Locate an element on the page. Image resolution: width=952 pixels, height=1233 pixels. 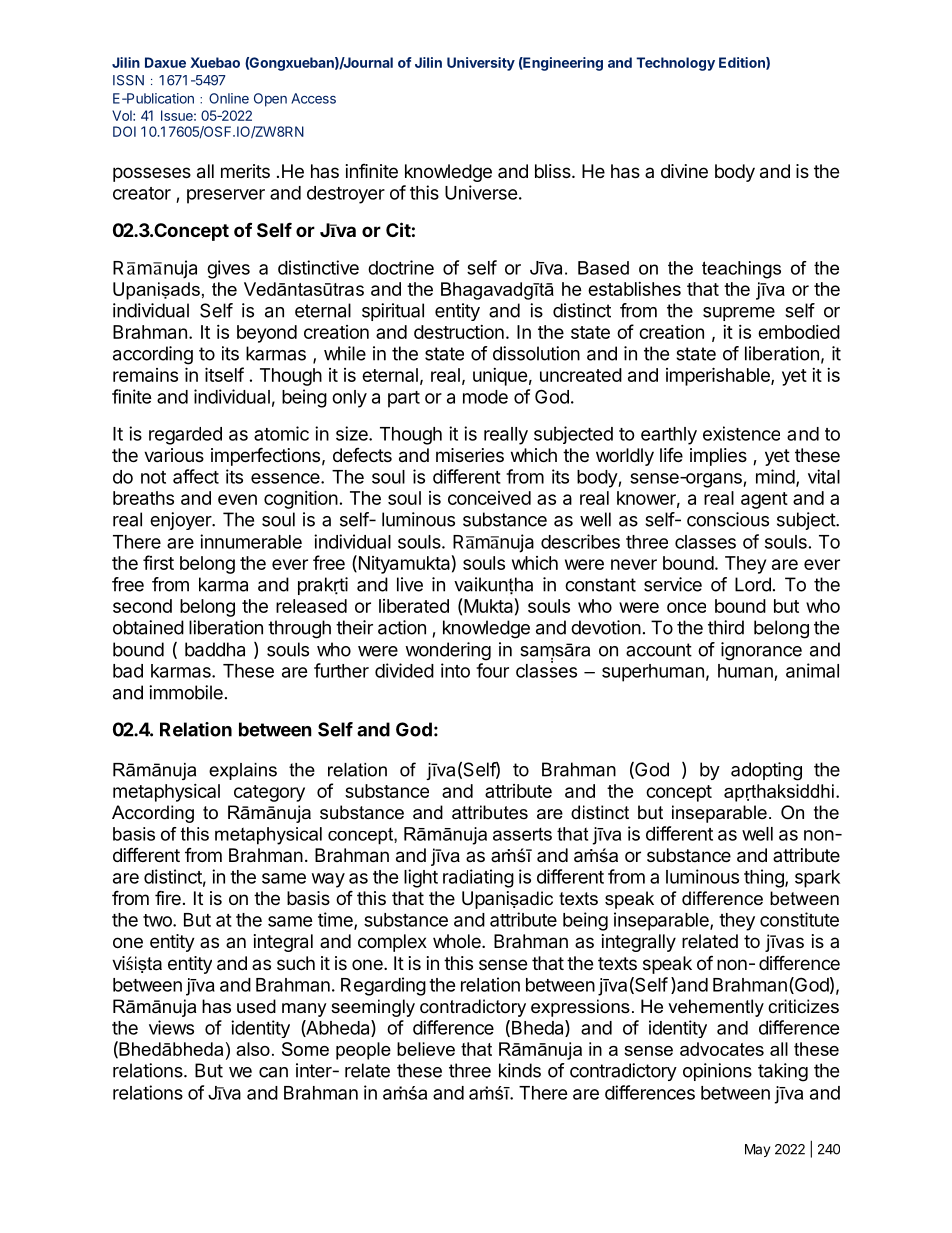
can is located at coordinates (273, 1072).
